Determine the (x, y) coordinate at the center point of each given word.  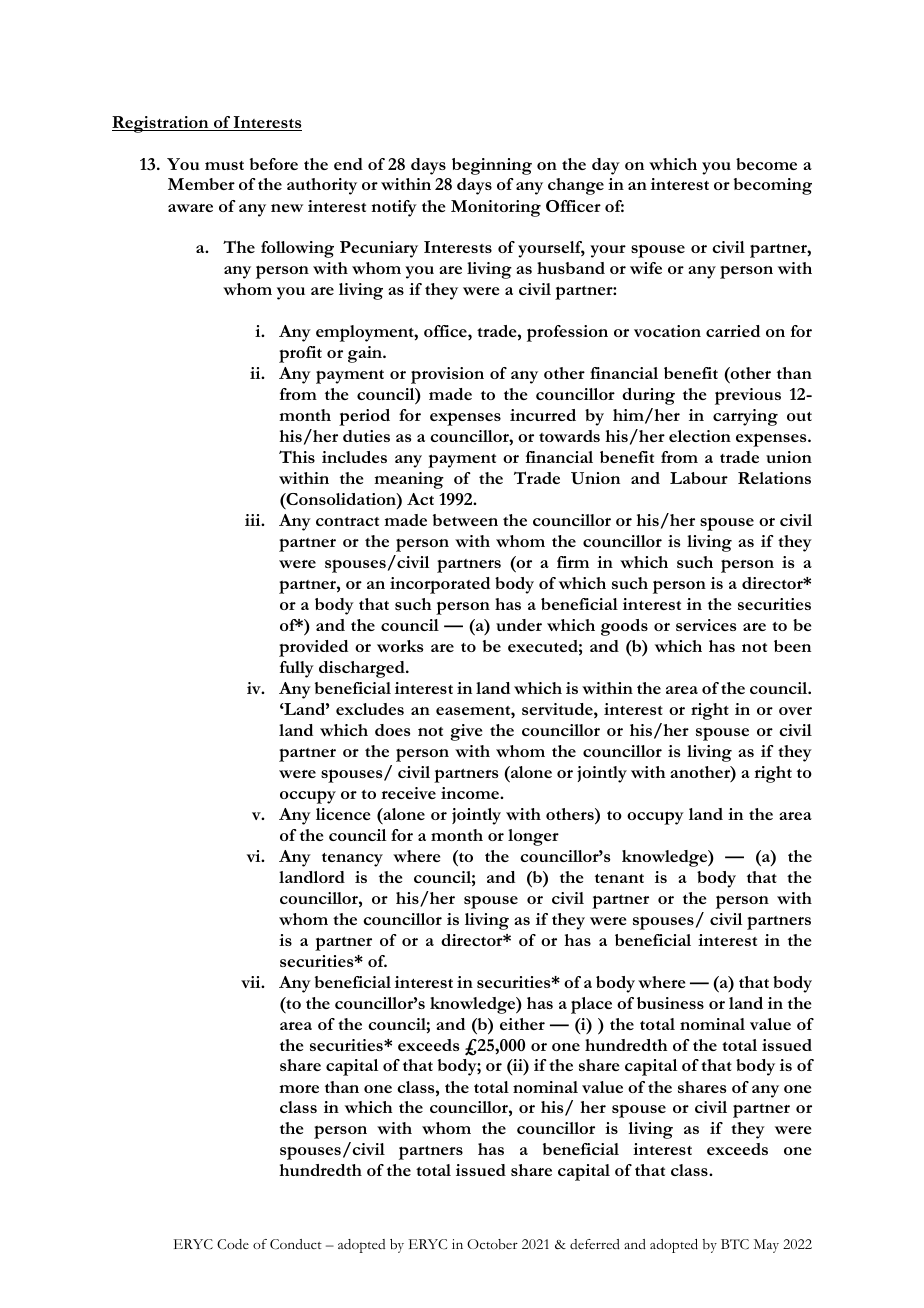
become (766, 164)
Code (233, 1244)
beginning (492, 166)
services (706, 625)
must (224, 165)
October (492, 1244)
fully (297, 669)
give (466, 732)
